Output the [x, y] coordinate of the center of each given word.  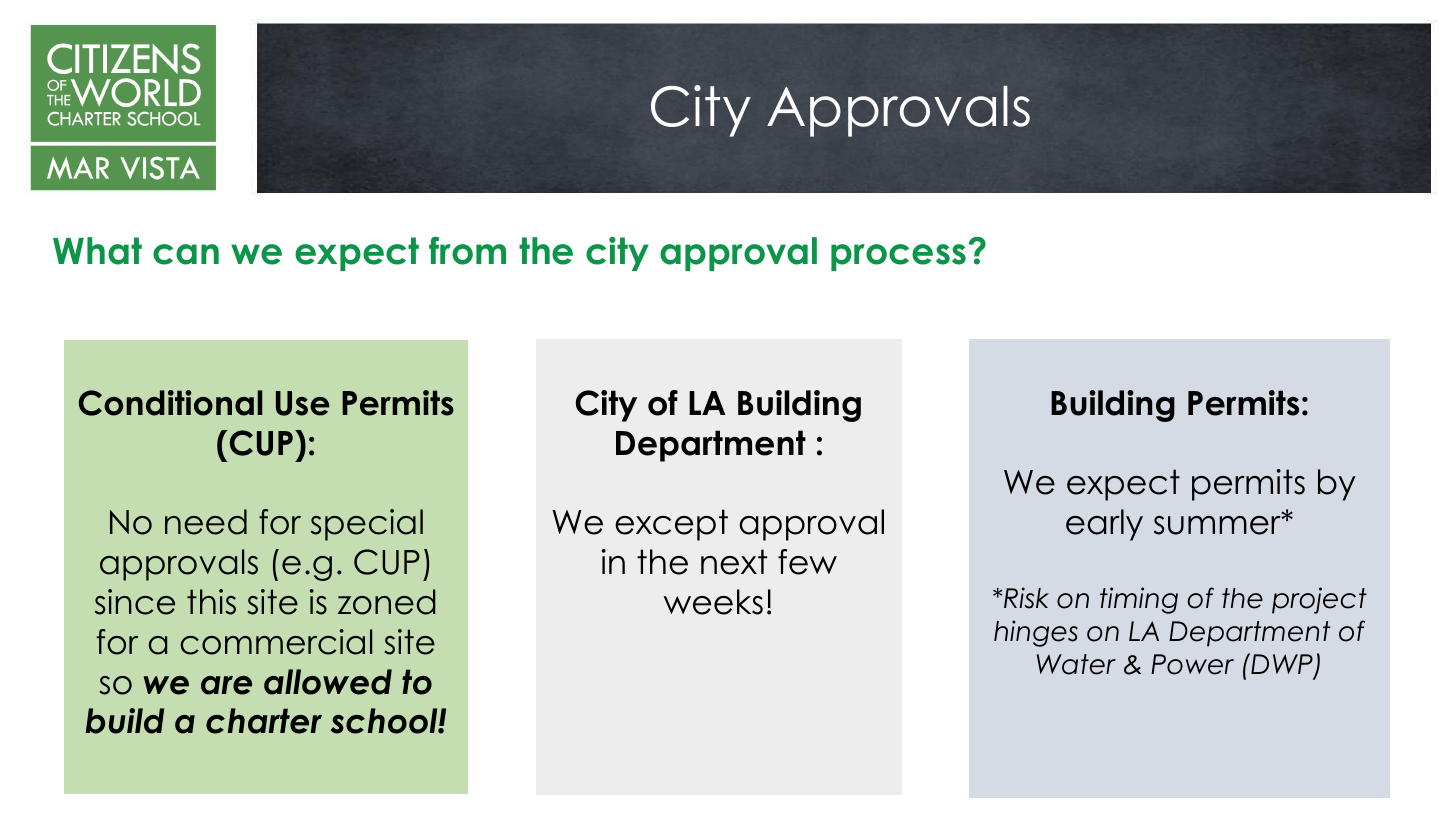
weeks [713, 602]
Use [303, 403]
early [1104, 525]
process [898, 257]
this [211, 602]
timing [1139, 600]
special [367, 525]
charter [264, 721]
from [467, 251]
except [671, 525]
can [186, 254]
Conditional [170, 403]
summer [1218, 525]
